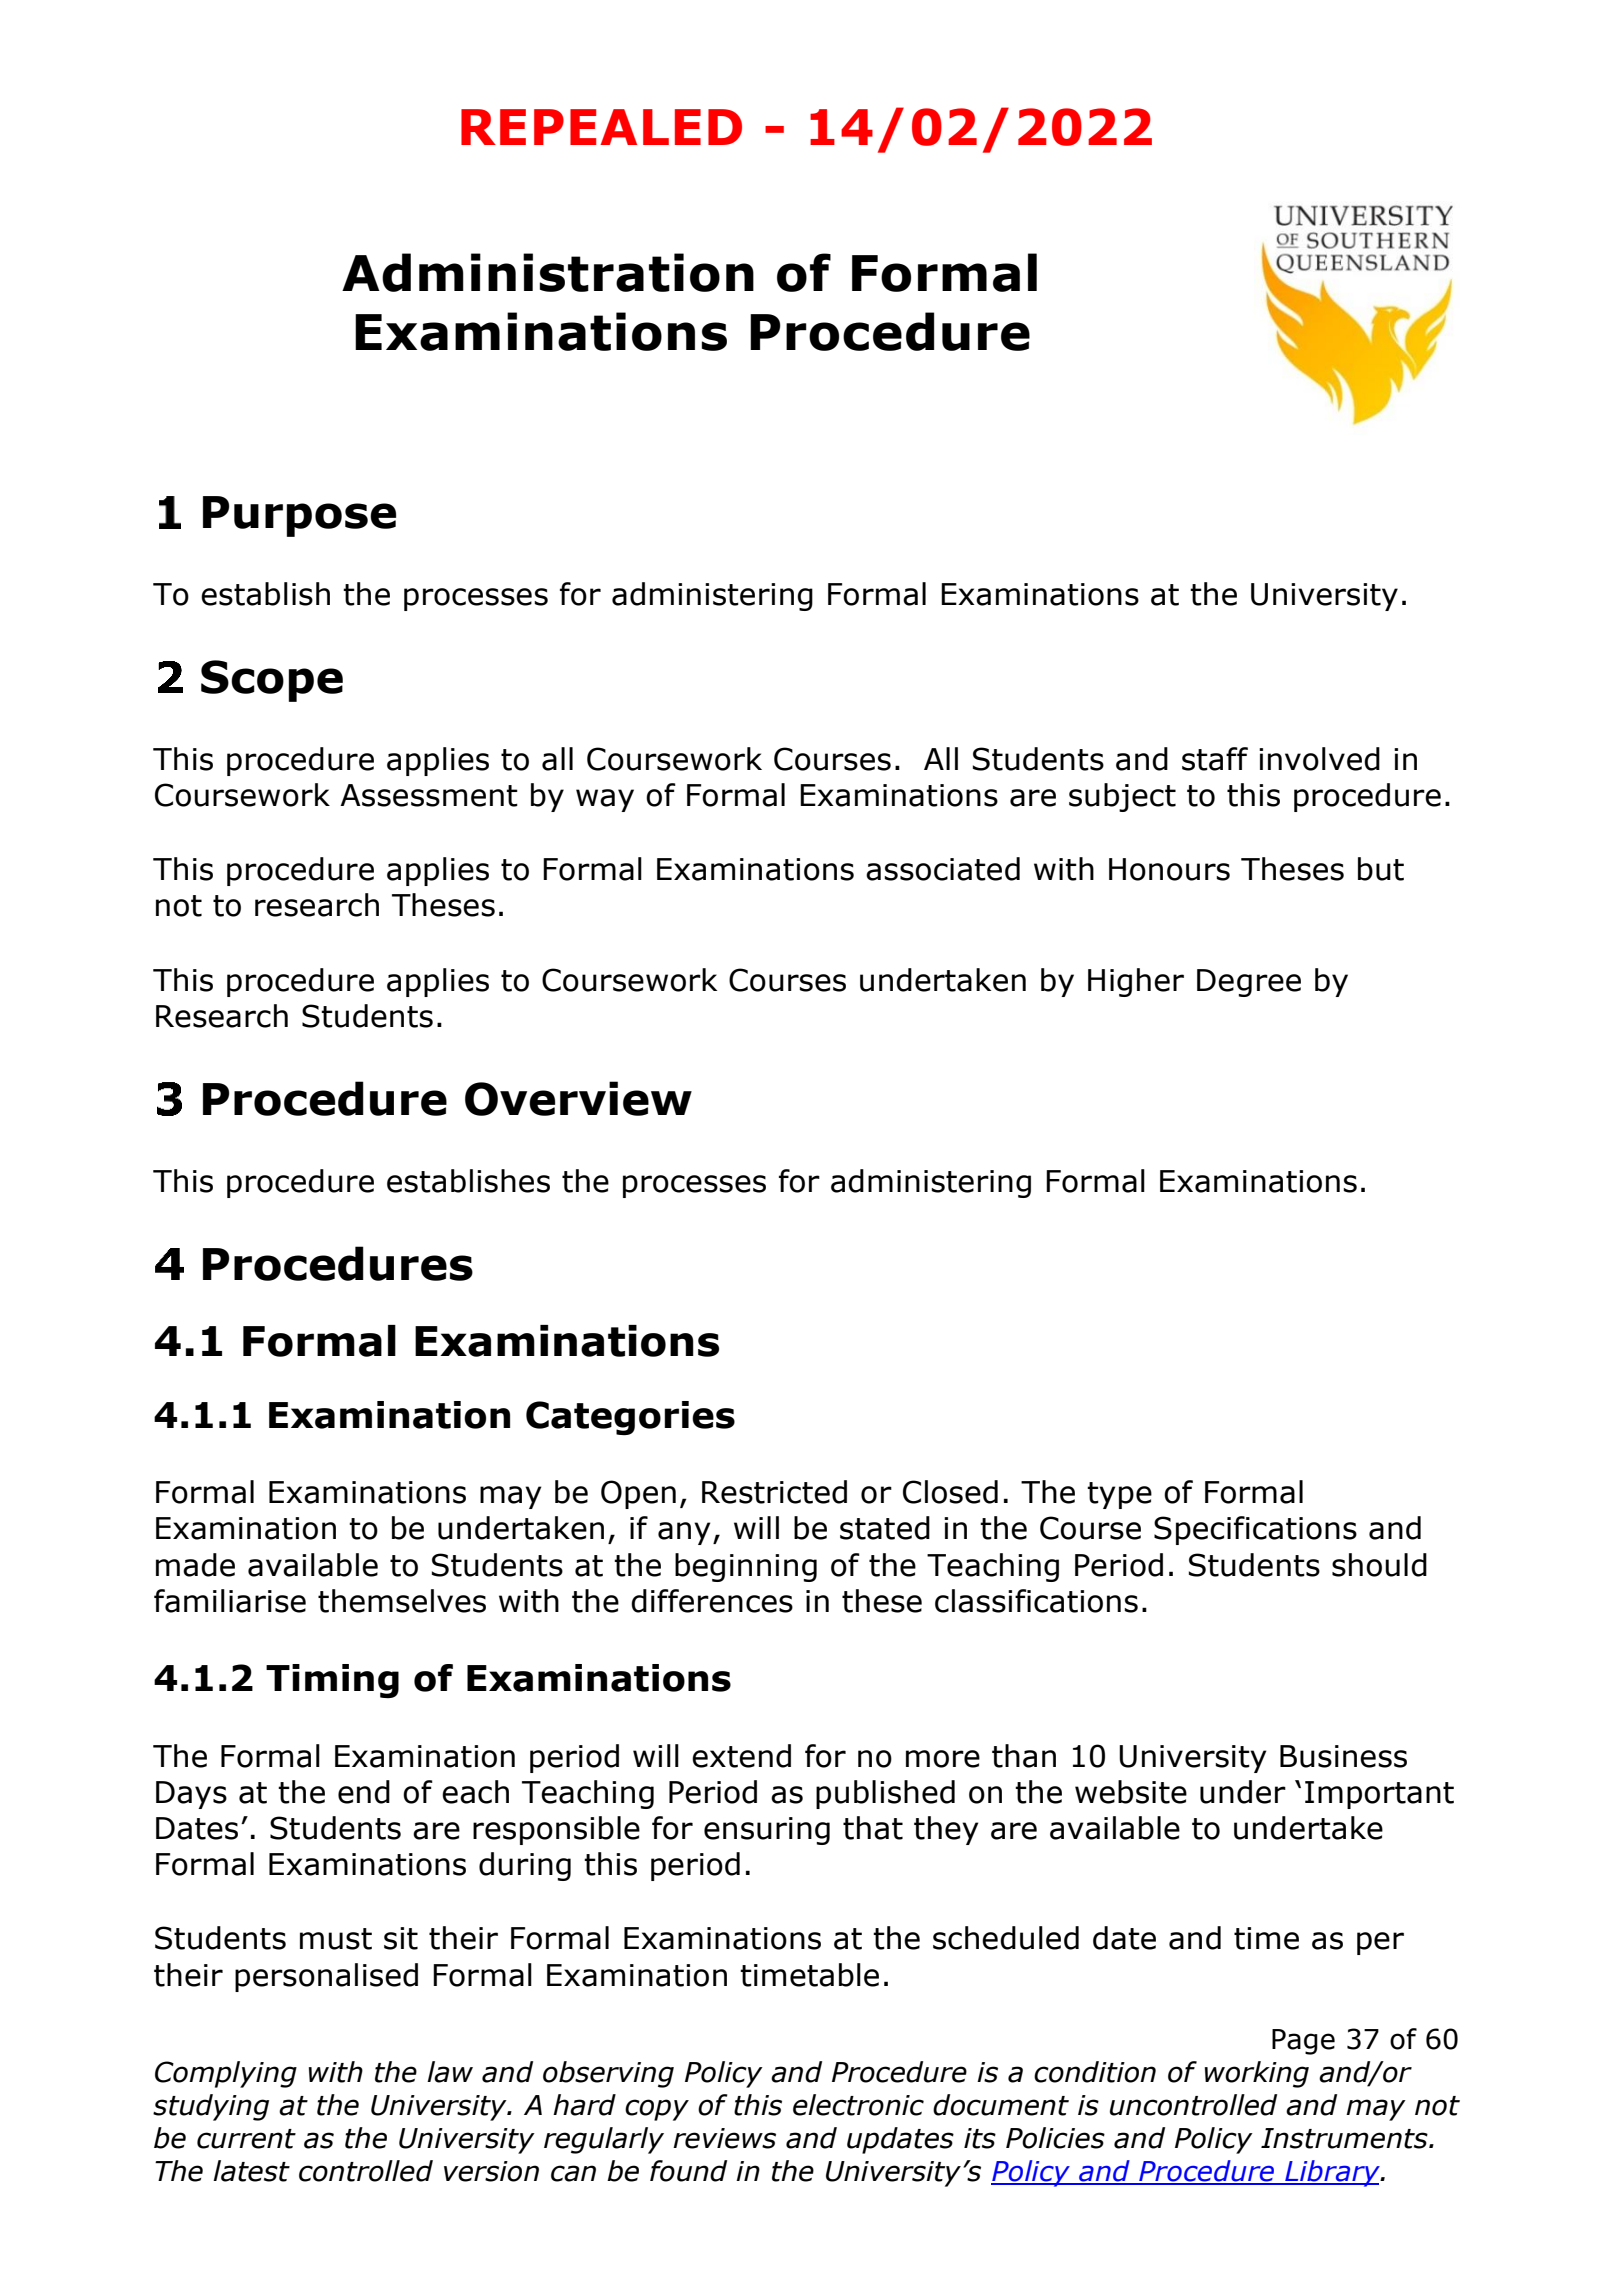 Image resolution: width=1613 pixels, height=2282 pixels. What do you see at coordinates (548, 272) in the screenshot?
I see `Administration` at bounding box center [548, 272].
